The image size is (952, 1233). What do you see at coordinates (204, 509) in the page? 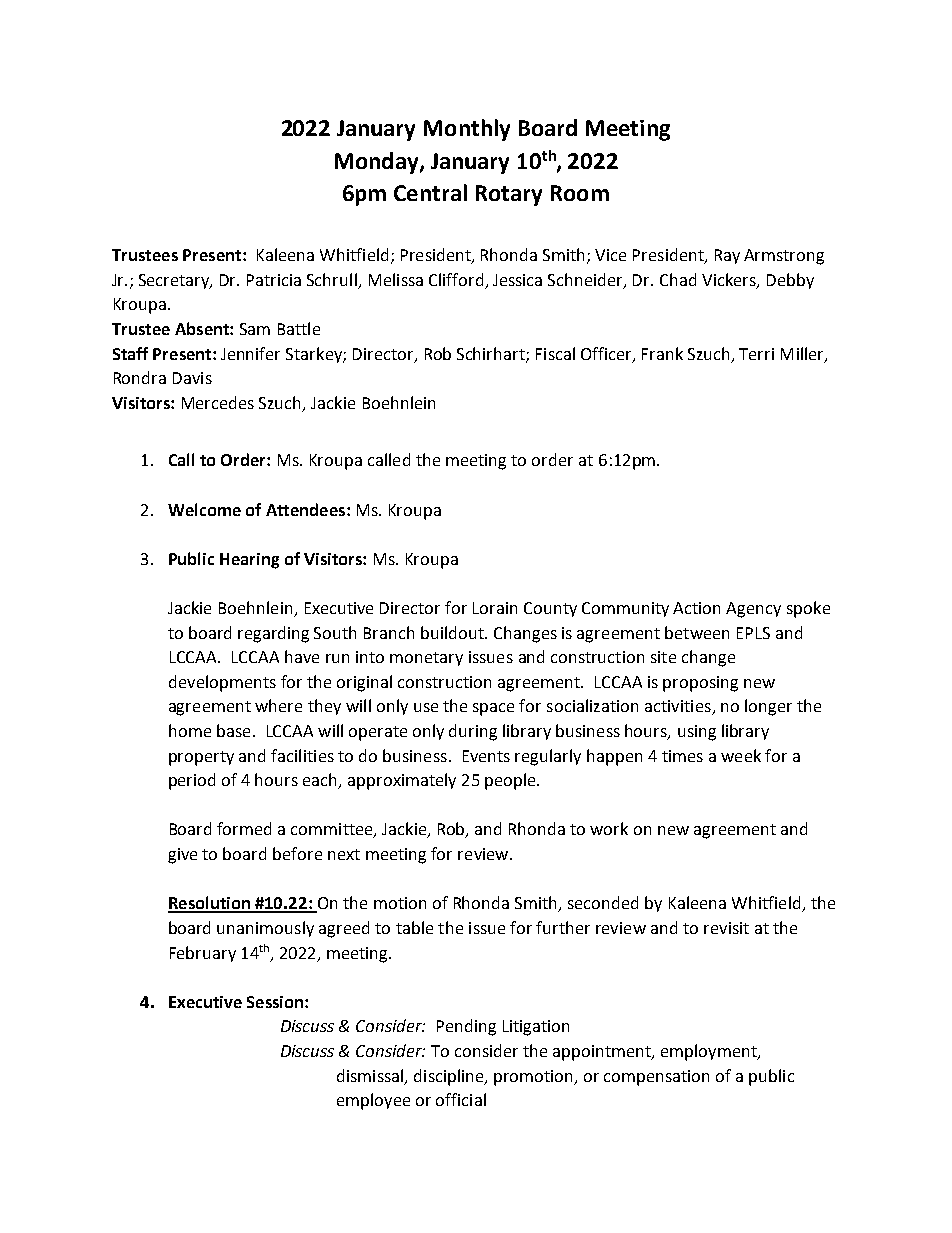
I see `Welcome` at bounding box center [204, 509].
